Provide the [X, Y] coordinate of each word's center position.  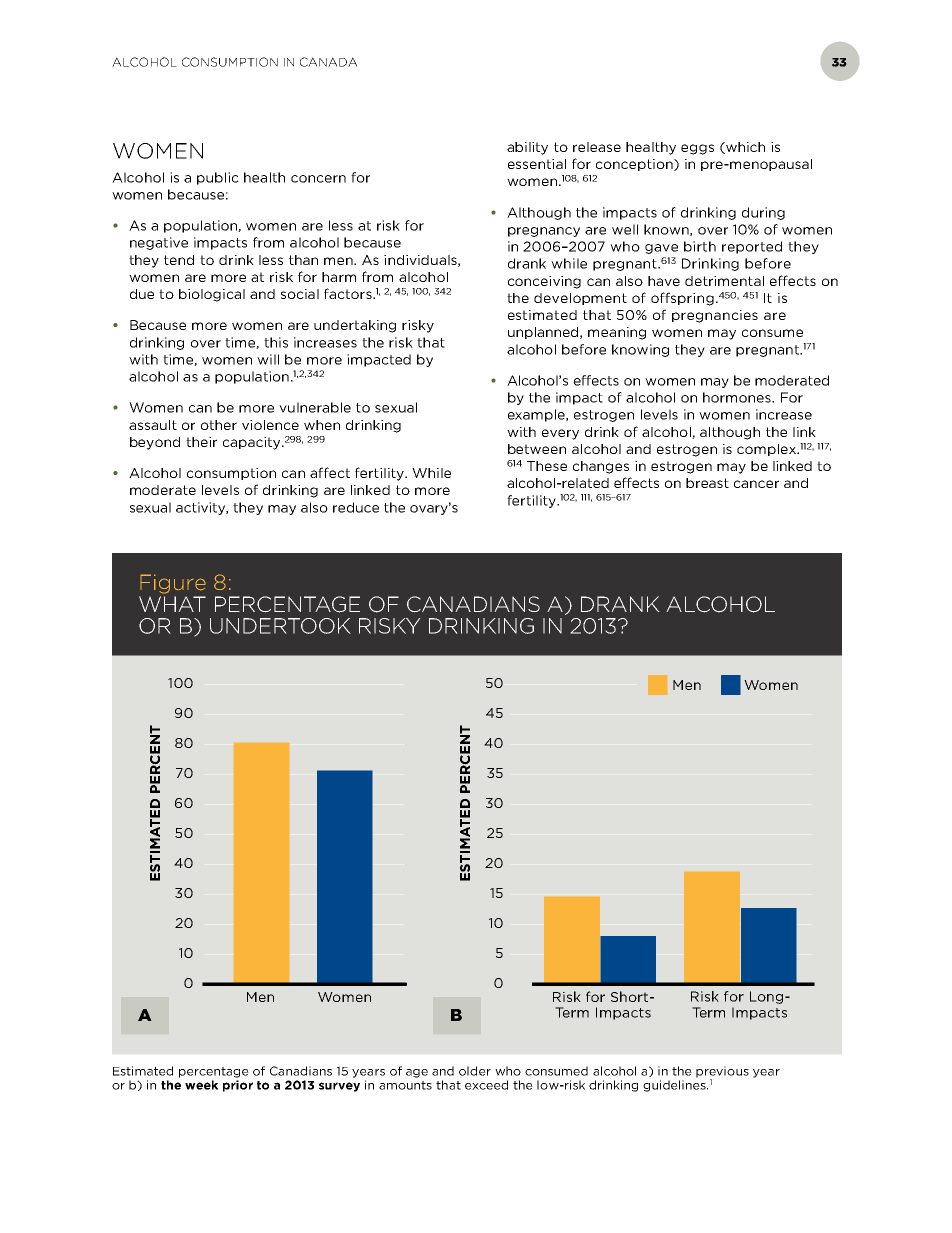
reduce [356, 507]
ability [527, 148]
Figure [173, 584]
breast [707, 483]
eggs [697, 149]
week [201, 1085]
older [475, 1071]
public [218, 178]
